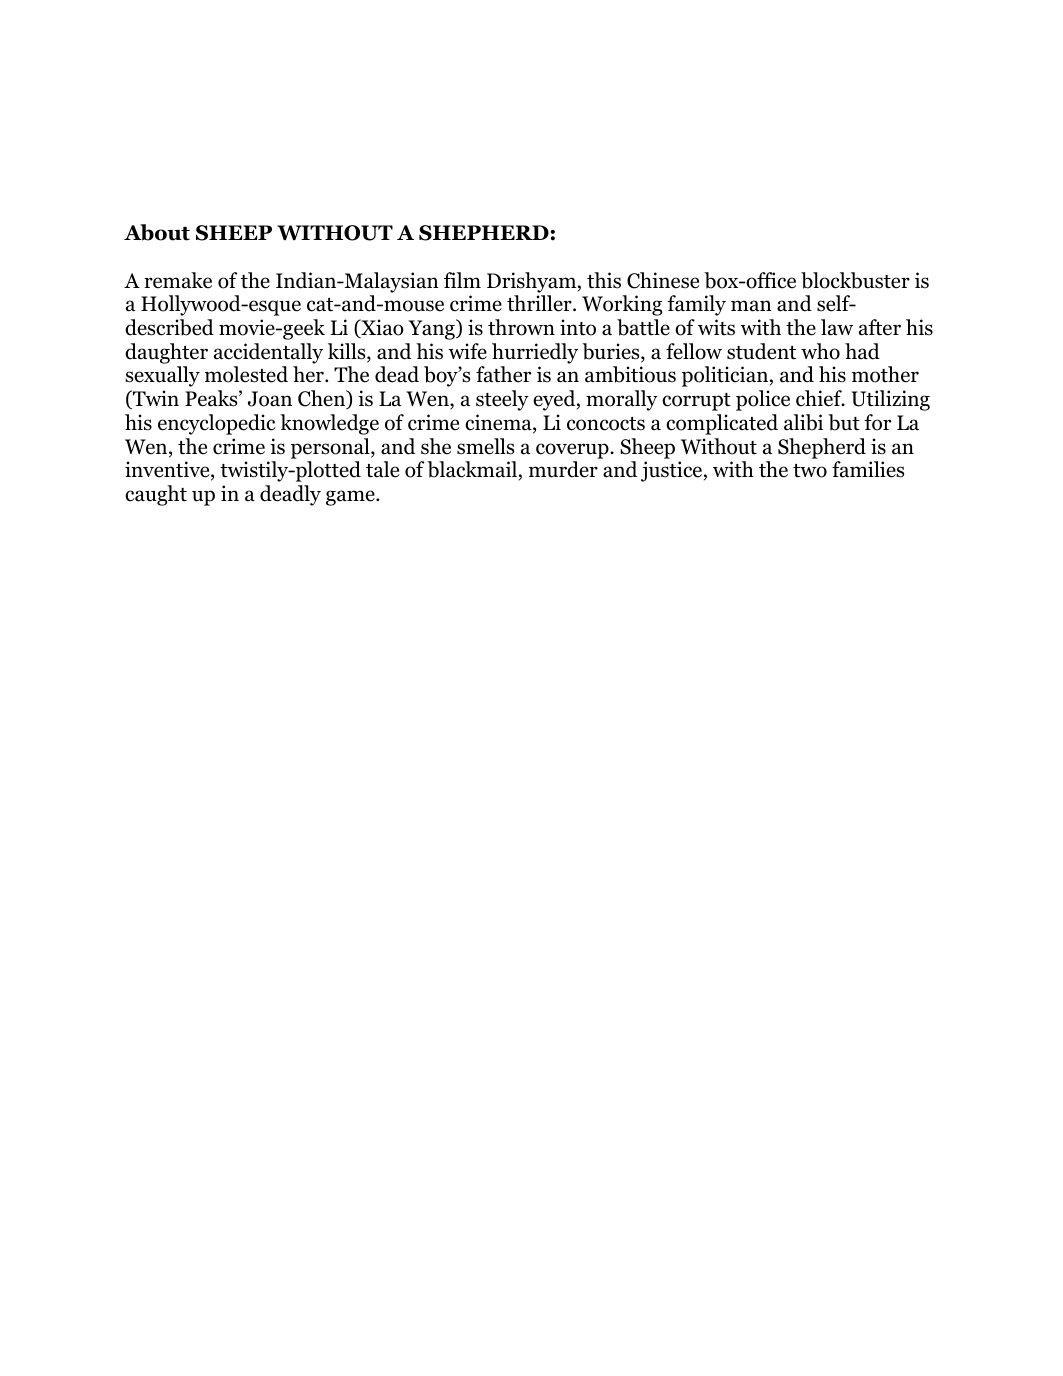 This screenshot has height=1376, width=1063. I want to click on caught, so click(156, 495).
